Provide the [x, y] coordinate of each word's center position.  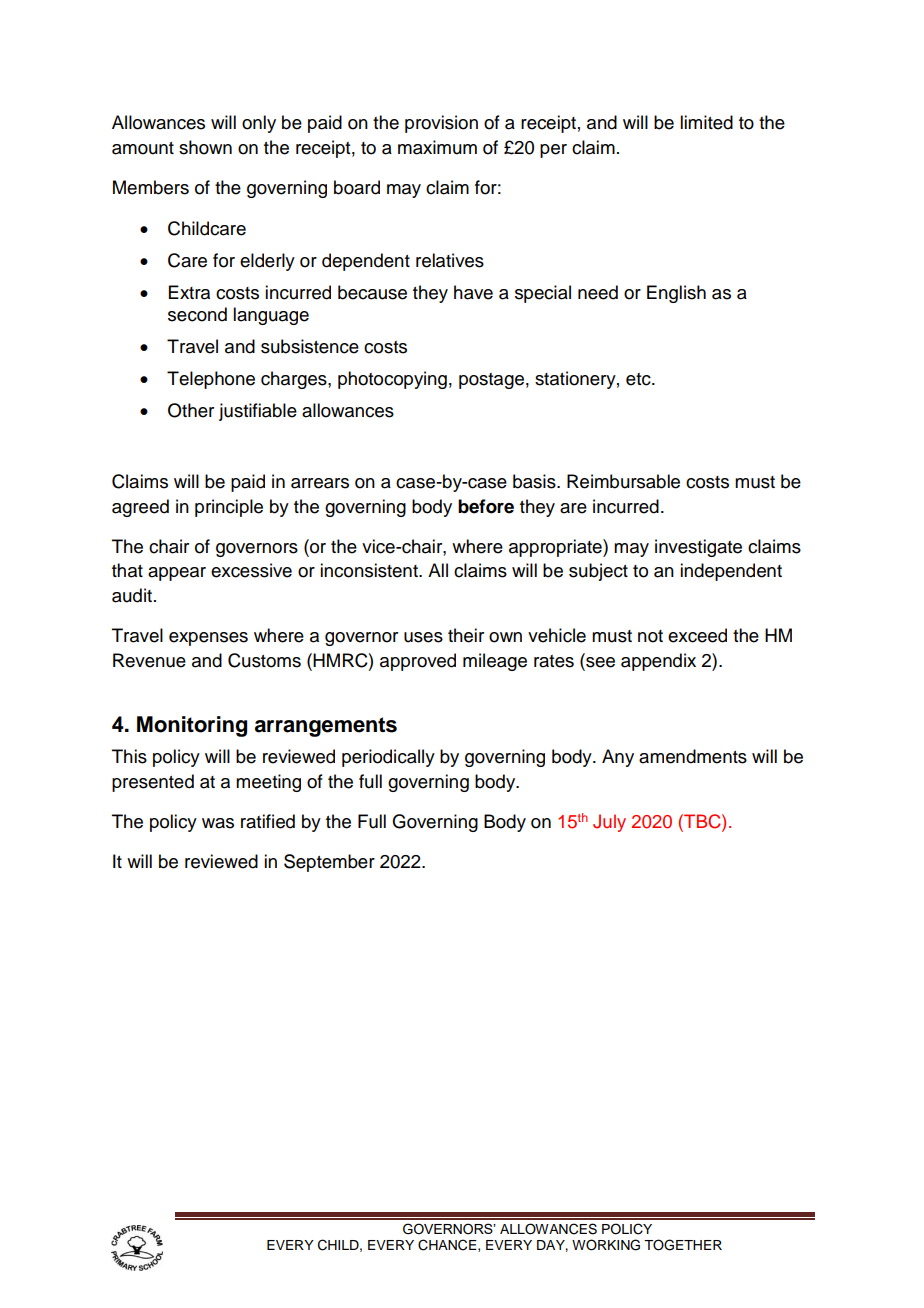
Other [191, 410]
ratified [268, 821]
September [329, 863]
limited [706, 122]
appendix [658, 662]
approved [418, 662]
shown [205, 147]
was [218, 823]
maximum [437, 147]
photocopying [392, 380]
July [609, 823]
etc [639, 379]
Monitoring [192, 726]
